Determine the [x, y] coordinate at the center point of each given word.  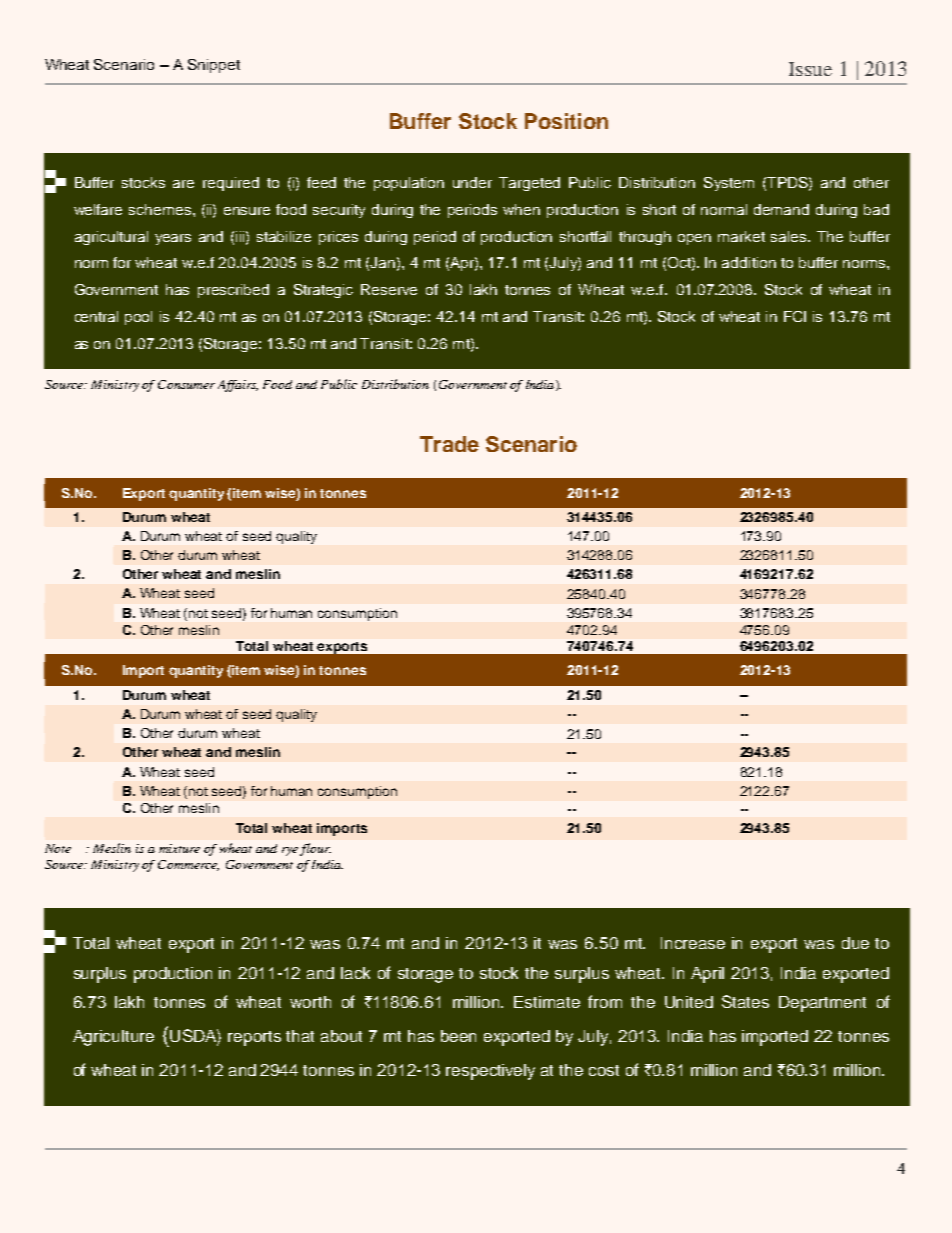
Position [566, 121]
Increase [693, 943]
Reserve [389, 289]
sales [790, 236]
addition [749, 262]
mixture [179, 848]
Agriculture [113, 1038]
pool [138, 318]
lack [355, 973]
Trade [449, 444]
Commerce [188, 865]
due [855, 943]
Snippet [214, 66]
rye [290, 851]
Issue [810, 69]
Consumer [186, 384]
